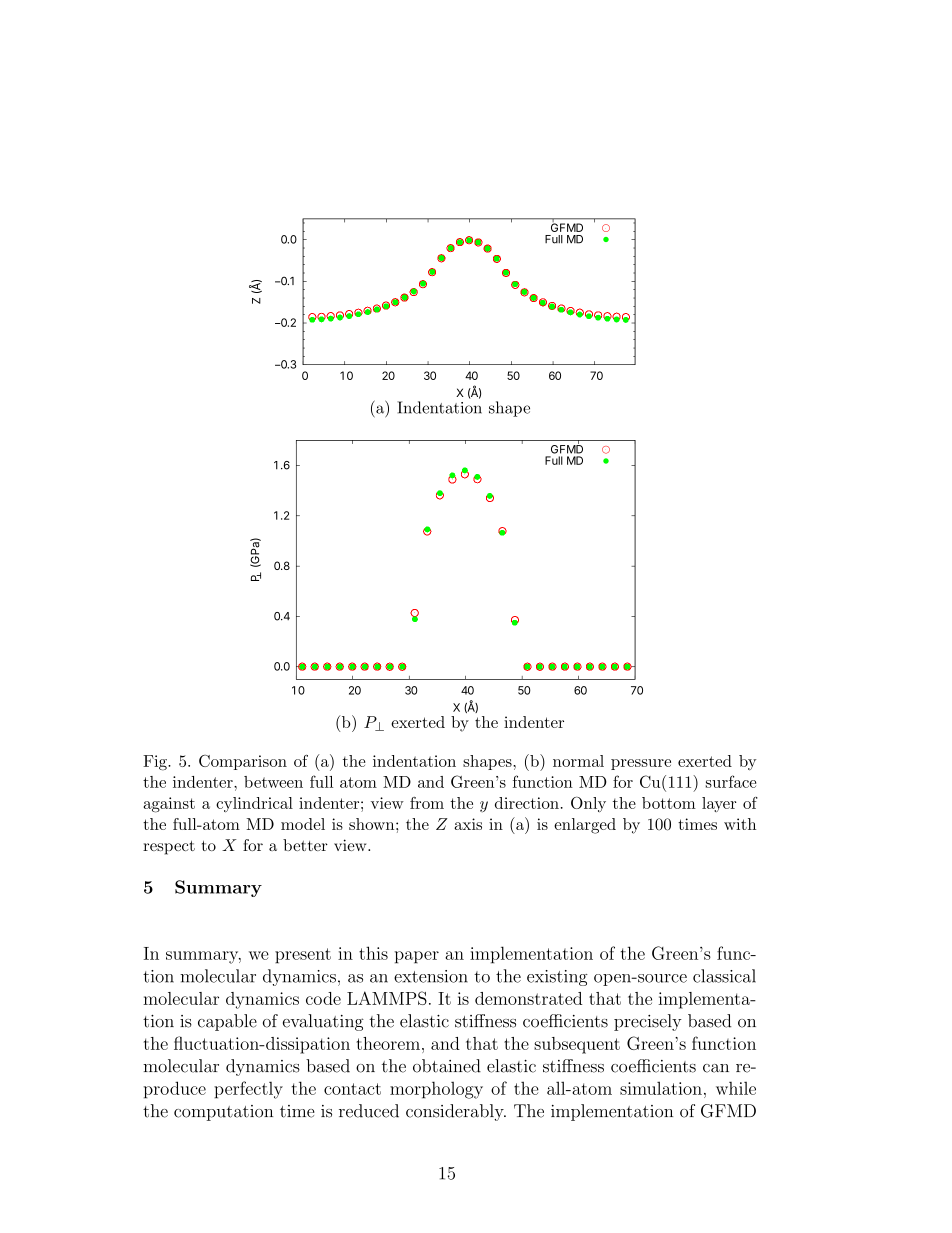 Image resolution: width=952 pixels, height=1233 pixels. I want to click on with, so click(740, 824).
